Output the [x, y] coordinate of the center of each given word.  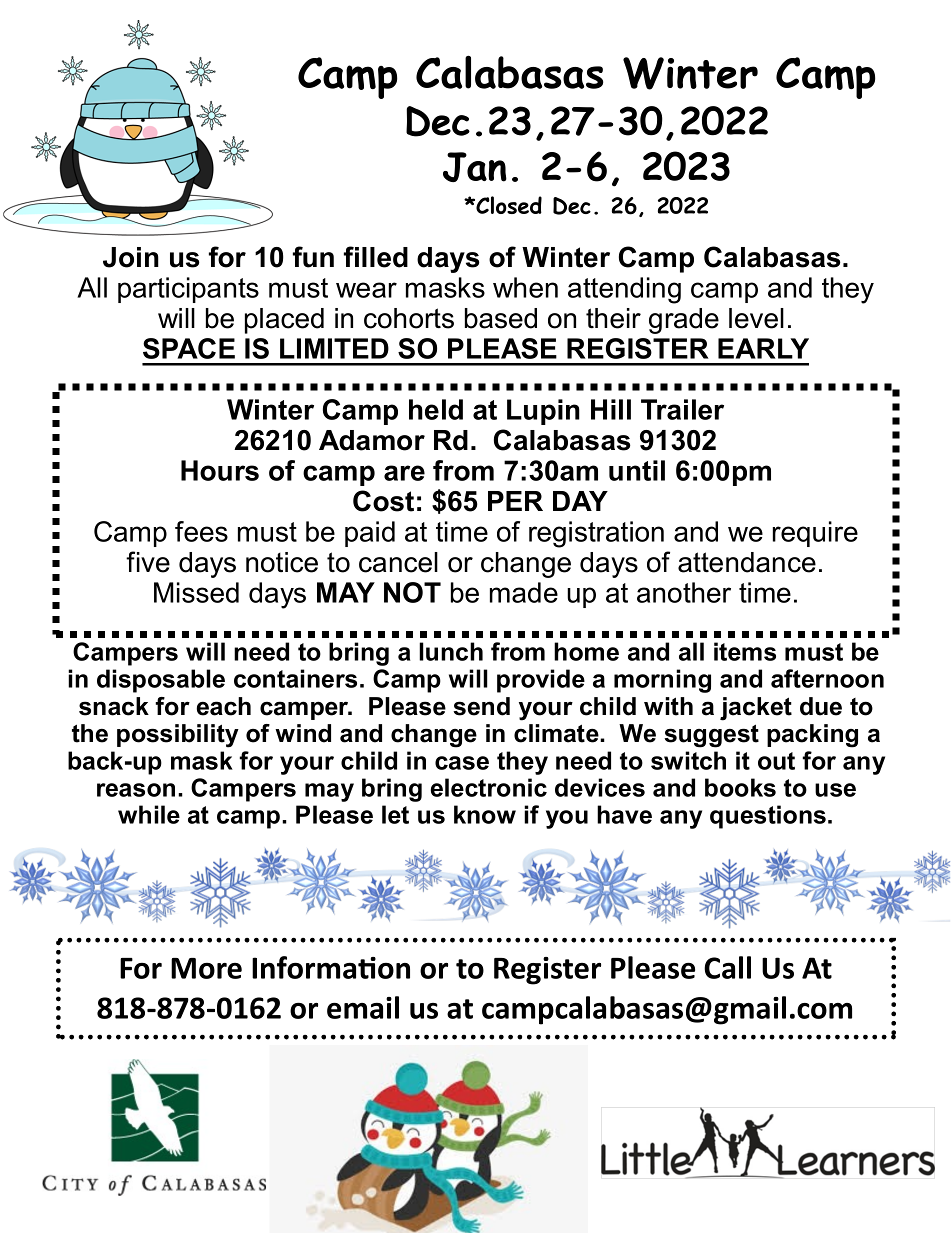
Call [727, 967]
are [404, 473]
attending [624, 290]
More [206, 968]
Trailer [682, 409]
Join [131, 257]
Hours [220, 470]
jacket [756, 709]
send [481, 706]
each [224, 706]
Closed [508, 205]
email [363, 1007]
